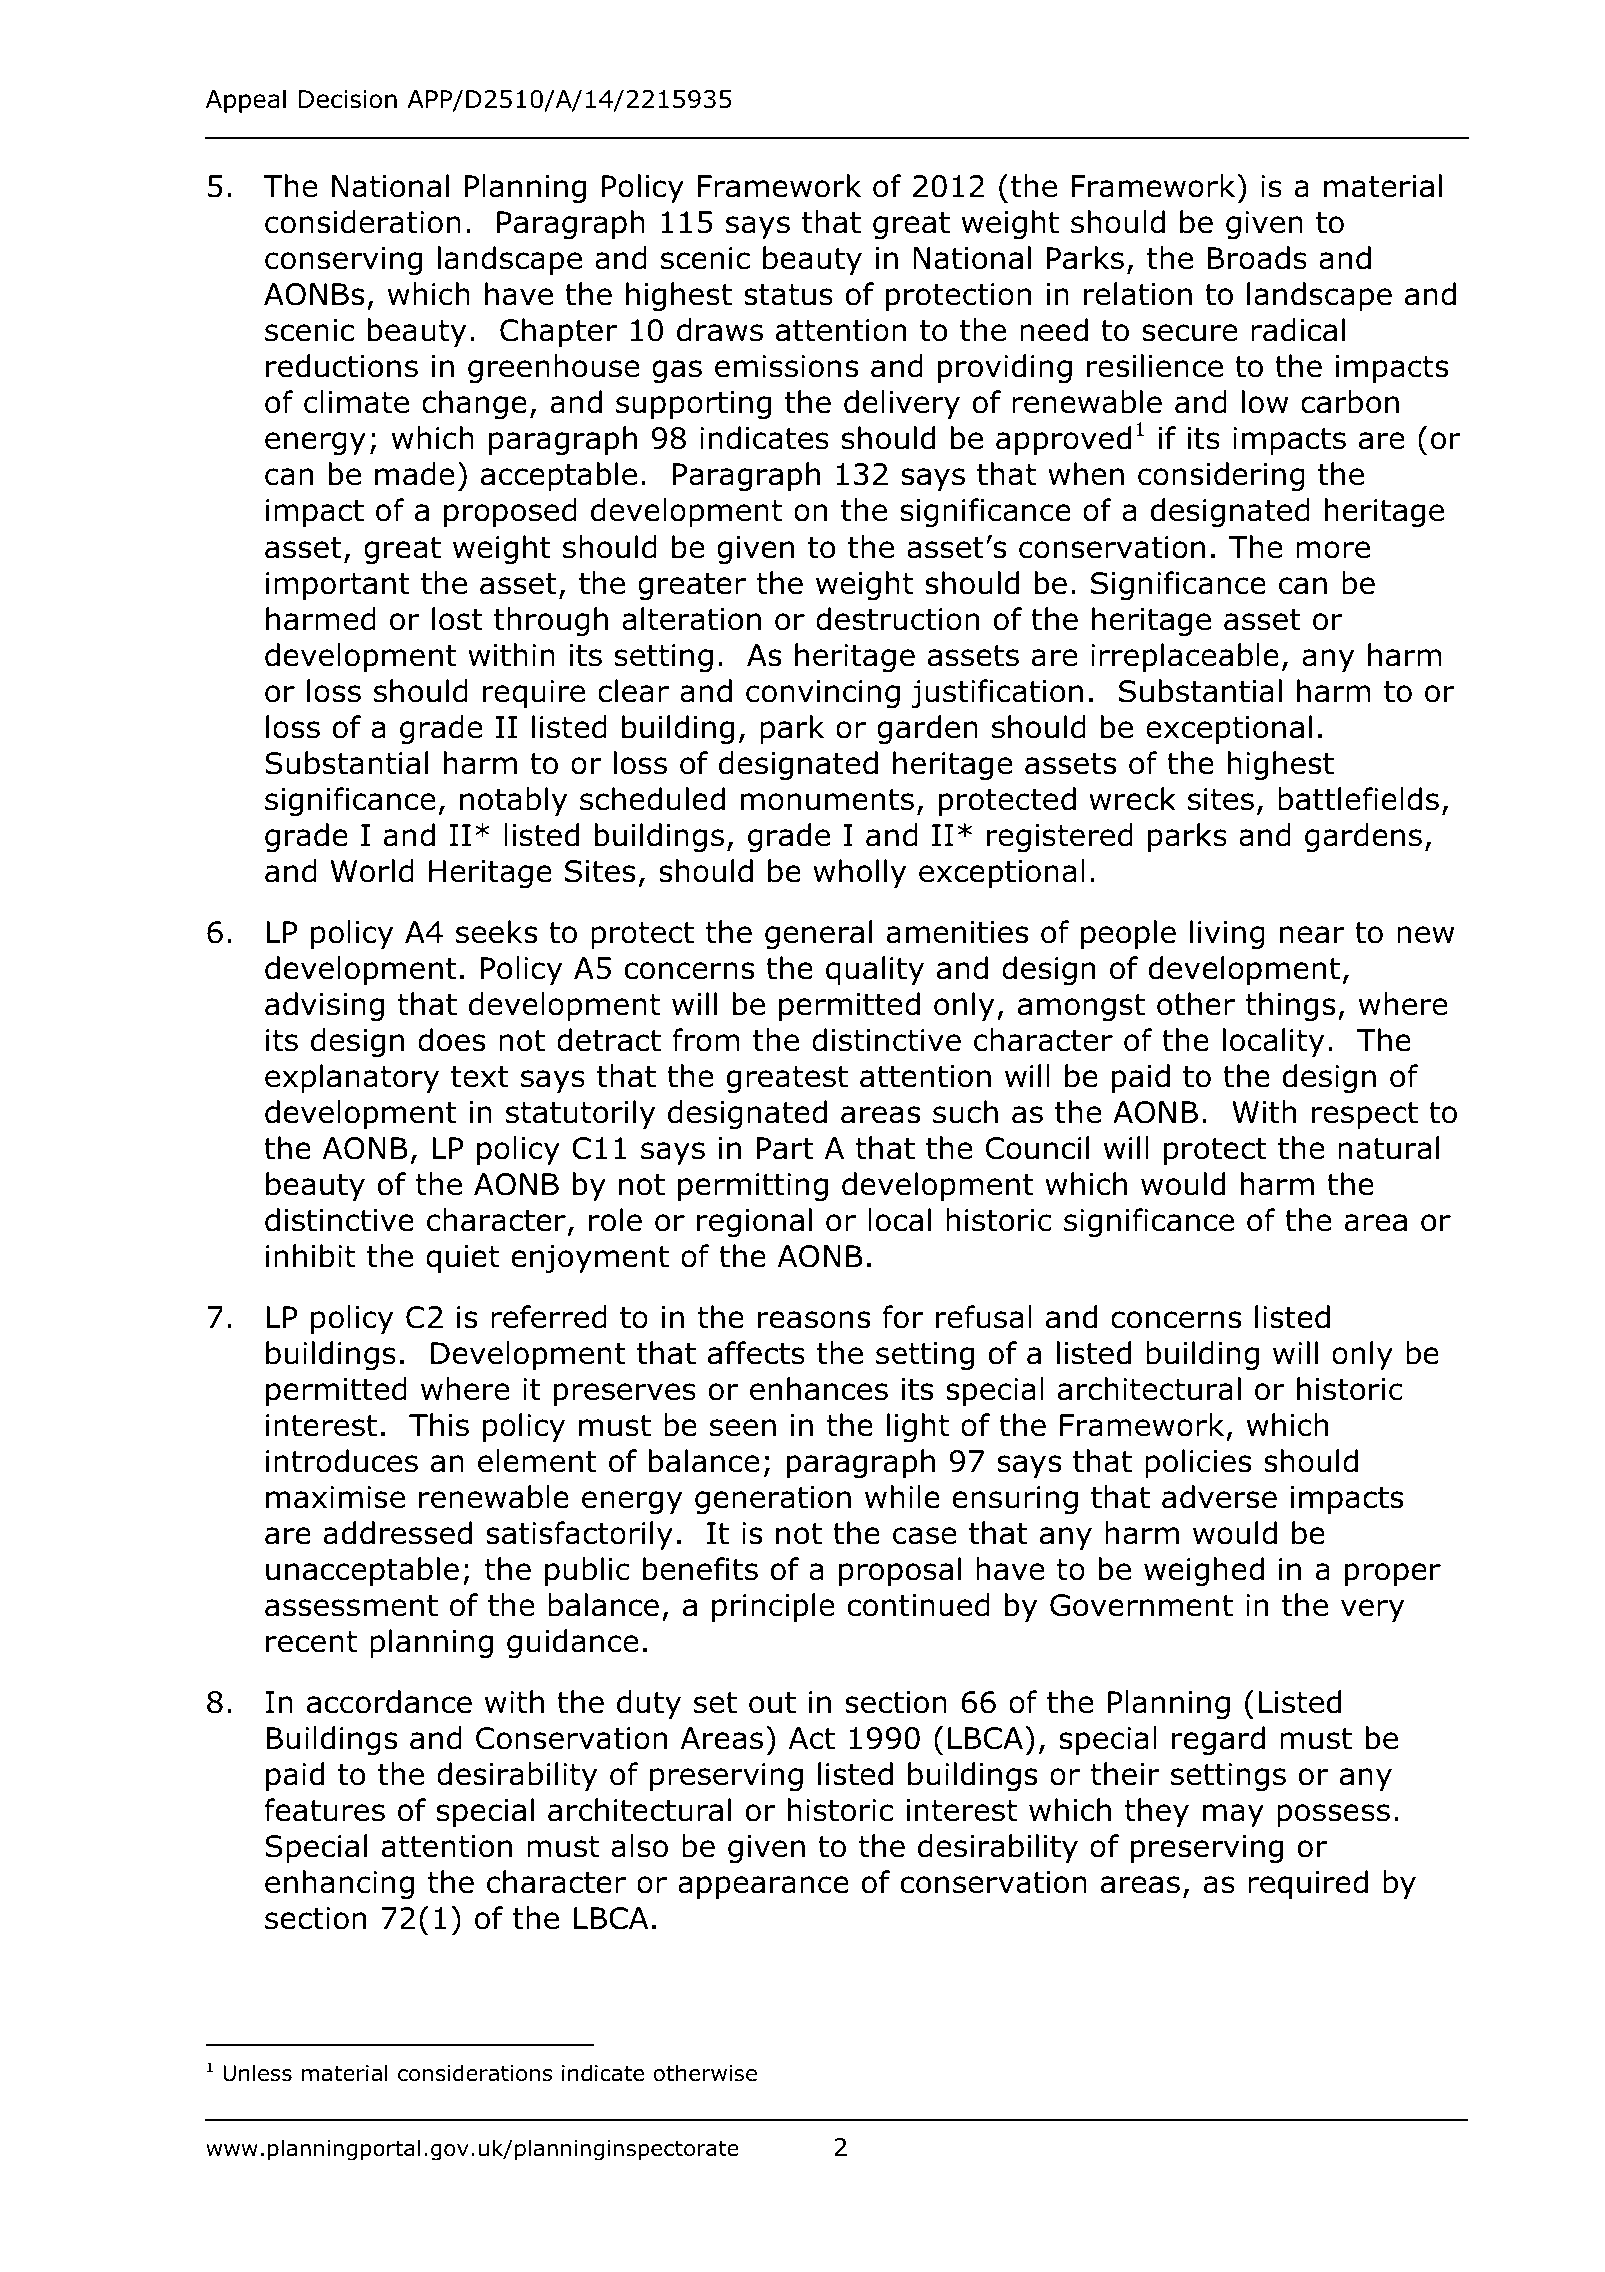 This image has height=2272, width=1605. I want to click on Unless, so click(257, 2073).
